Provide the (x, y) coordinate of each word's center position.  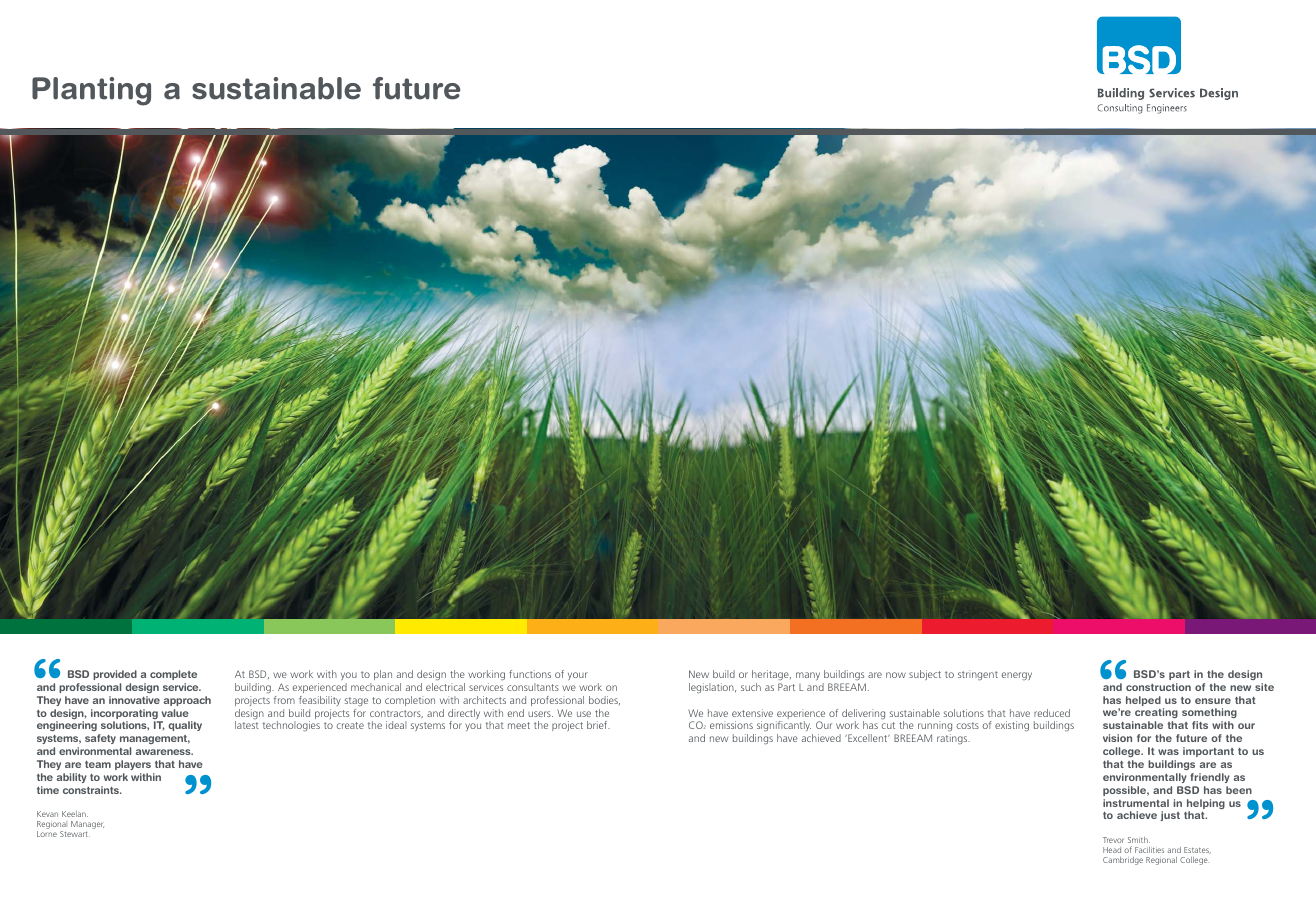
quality (185, 726)
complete (173, 675)
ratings (953, 739)
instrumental (1136, 803)
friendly (1210, 778)
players (133, 765)
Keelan (75, 814)
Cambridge (1123, 861)
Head (1112, 850)
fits (1200, 725)
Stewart (75, 834)
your (578, 676)
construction (1158, 687)
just (1170, 816)
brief (598, 725)
